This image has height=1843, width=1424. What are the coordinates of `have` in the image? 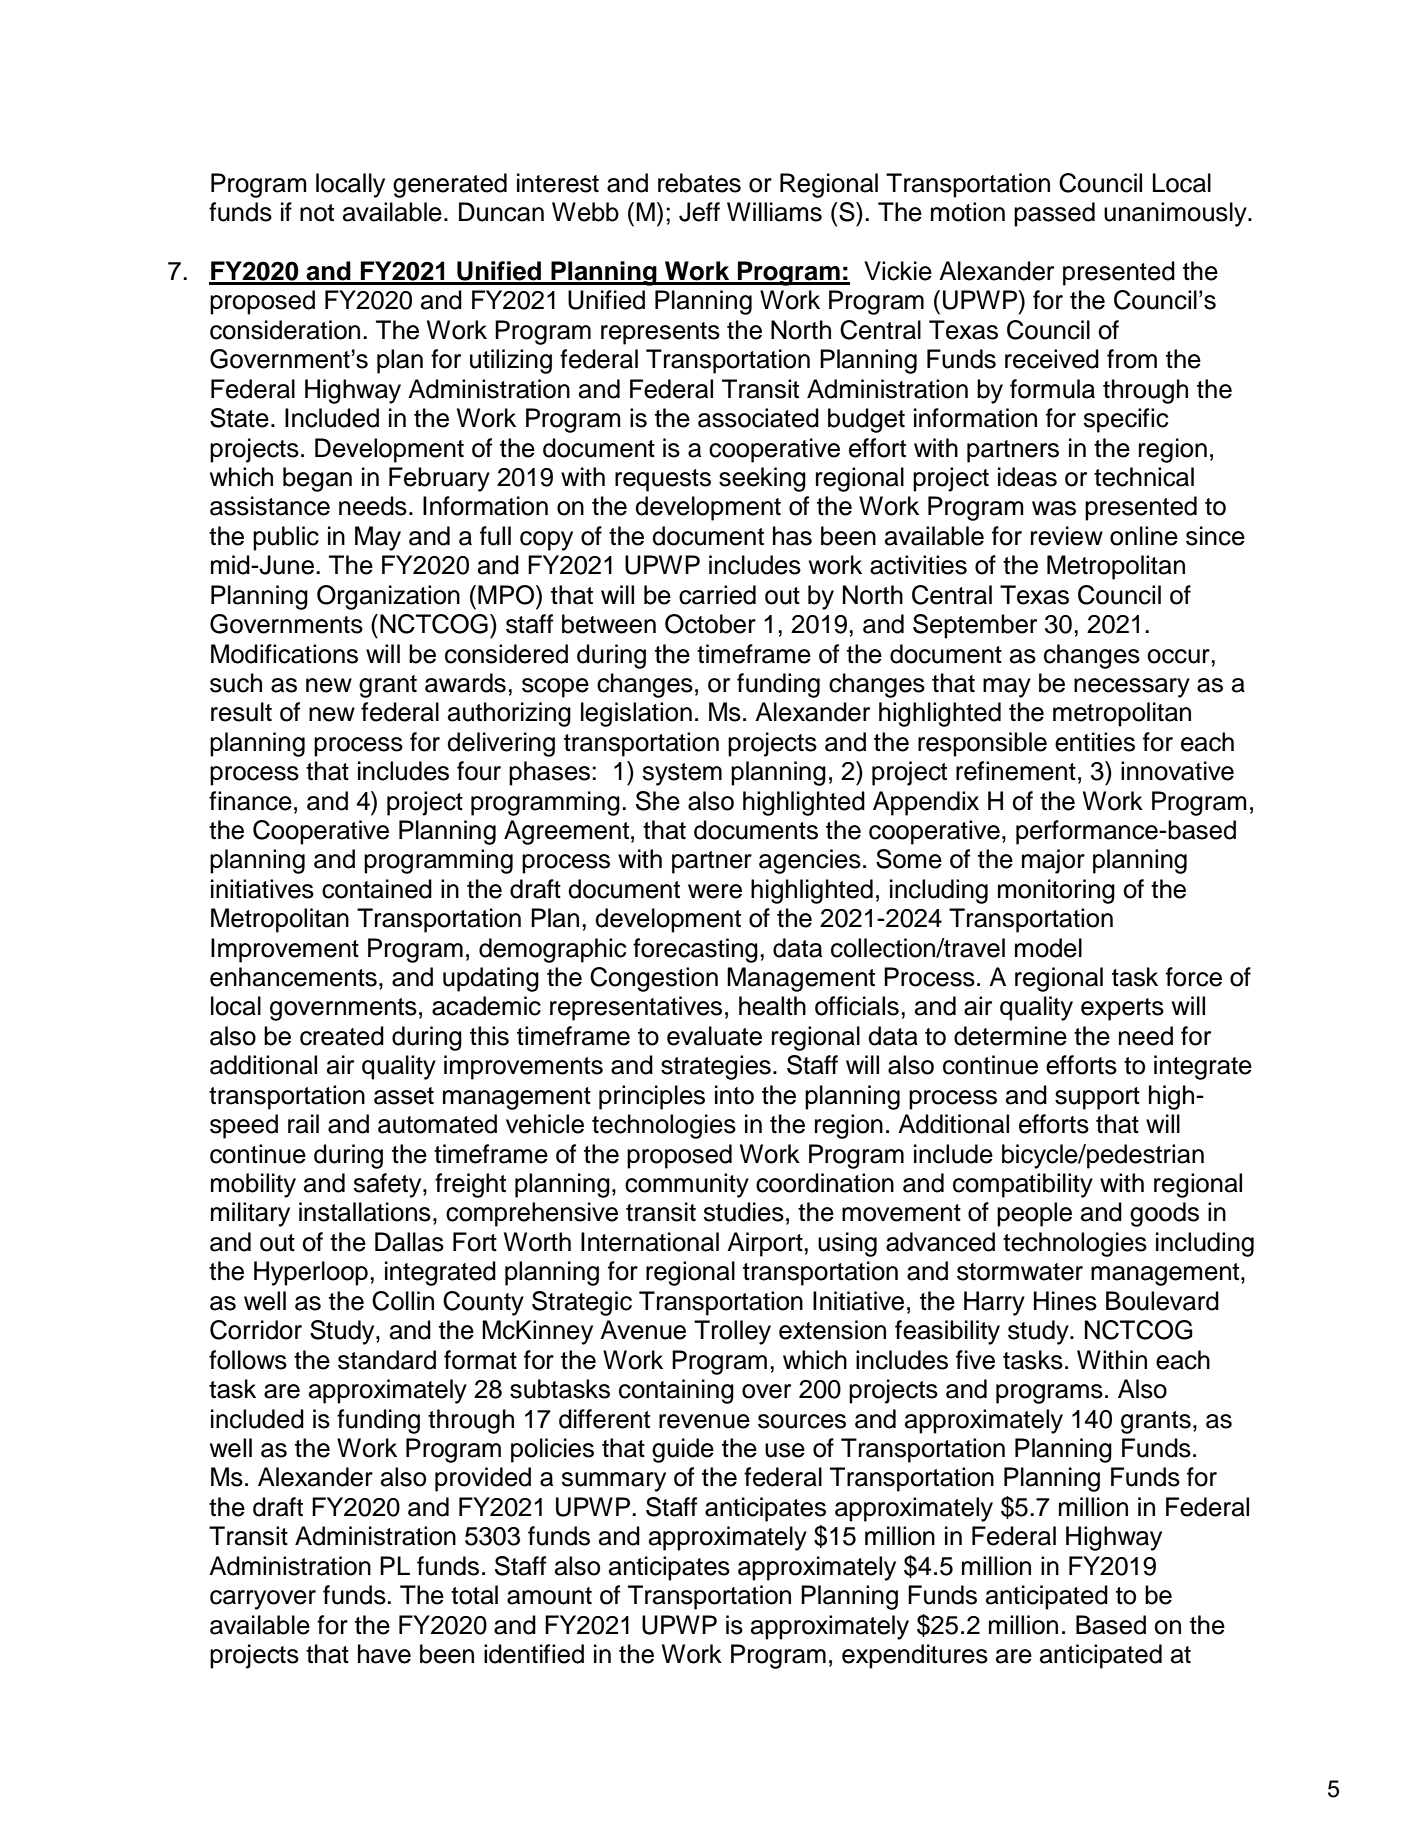 It's located at (384, 1654).
